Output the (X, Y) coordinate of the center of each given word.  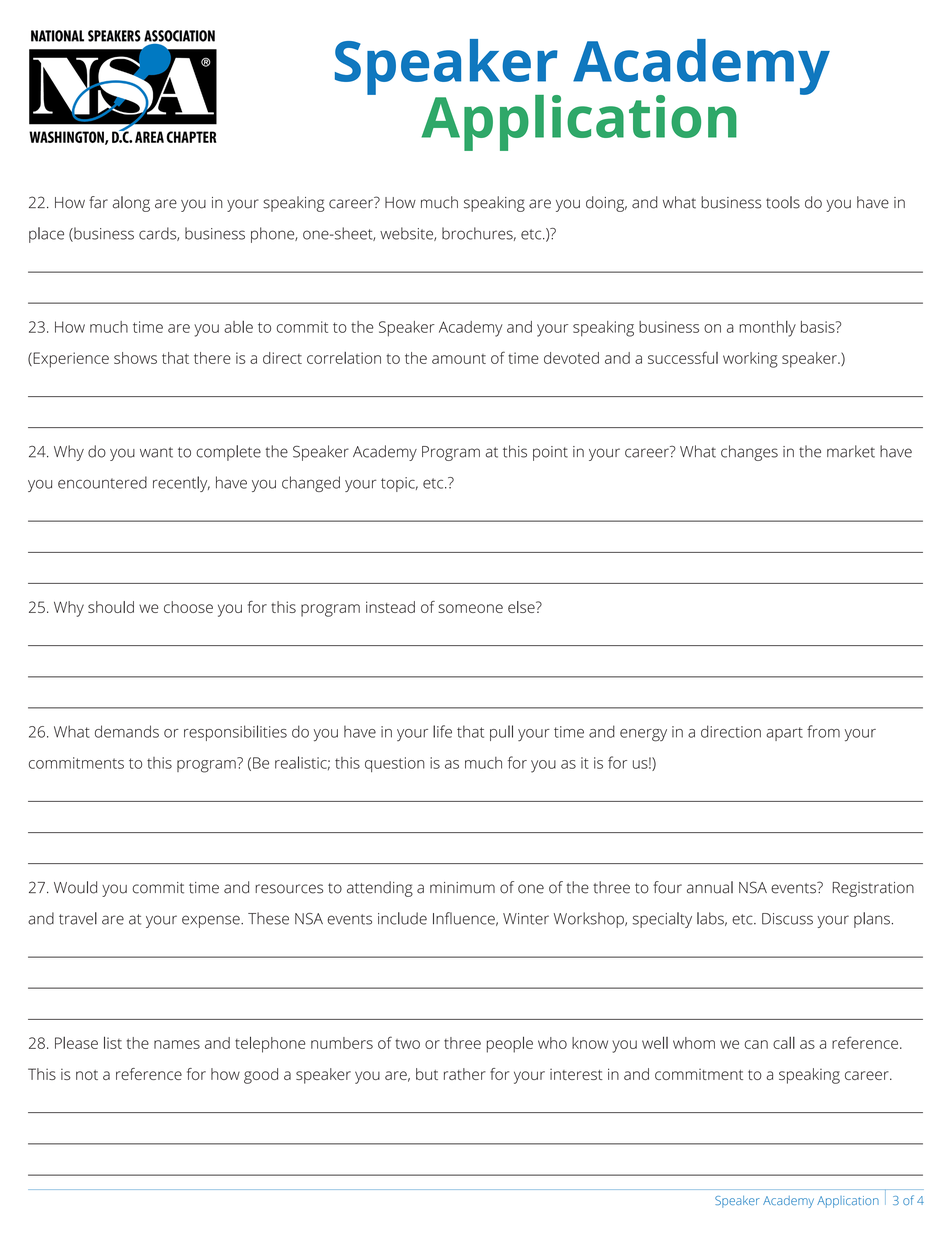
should (111, 607)
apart (784, 734)
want (156, 452)
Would (75, 887)
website (407, 234)
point (550, 453)
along (131, 204)
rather (465, 1074)
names (177, 1044)
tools (783, 202)
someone (470, 608)
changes (749, 453)
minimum (462, 888)
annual (710, 887)
